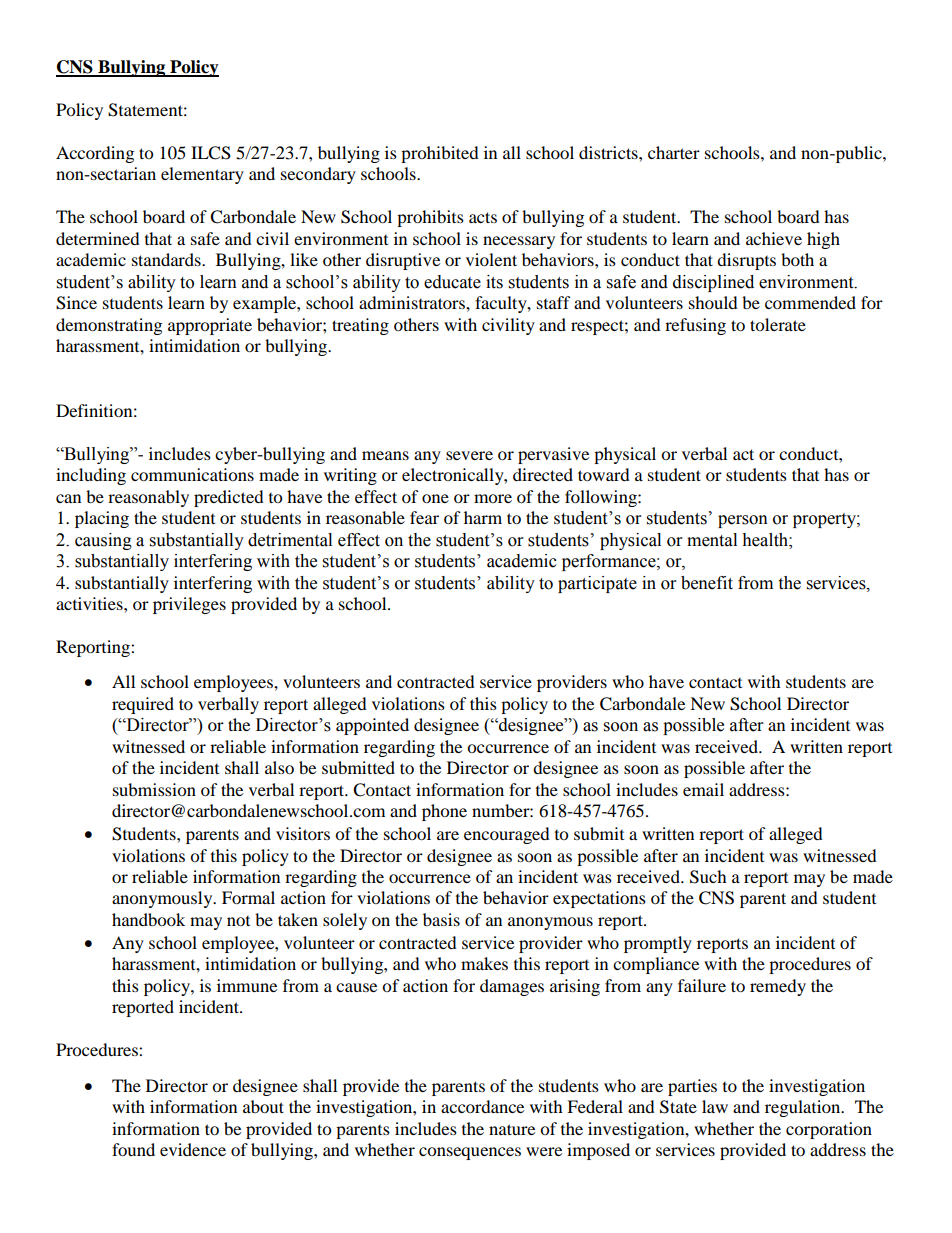  Describe the element at coordinates (674, 152) in the screenshot. I see `charter` at that location.
